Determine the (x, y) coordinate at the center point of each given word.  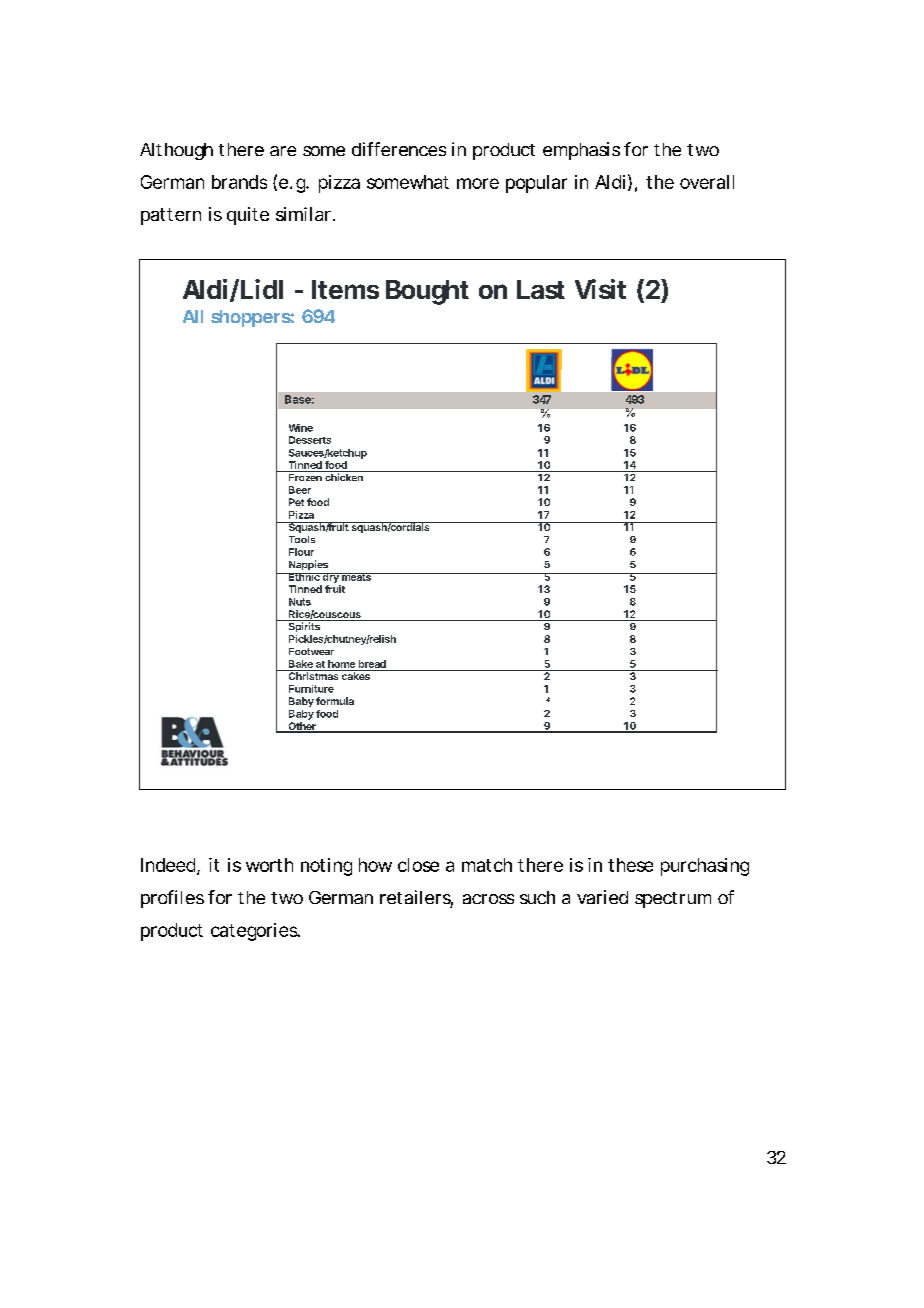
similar (303, 214)
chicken (344, 476)
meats (356, 577)
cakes (356, 675)
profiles (172, 899)
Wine (301, 428)
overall (707, 182)
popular (536, 184)
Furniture (311, 689)
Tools (302, 539)
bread (372, 664)
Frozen (305, 476)
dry (331, 578)
